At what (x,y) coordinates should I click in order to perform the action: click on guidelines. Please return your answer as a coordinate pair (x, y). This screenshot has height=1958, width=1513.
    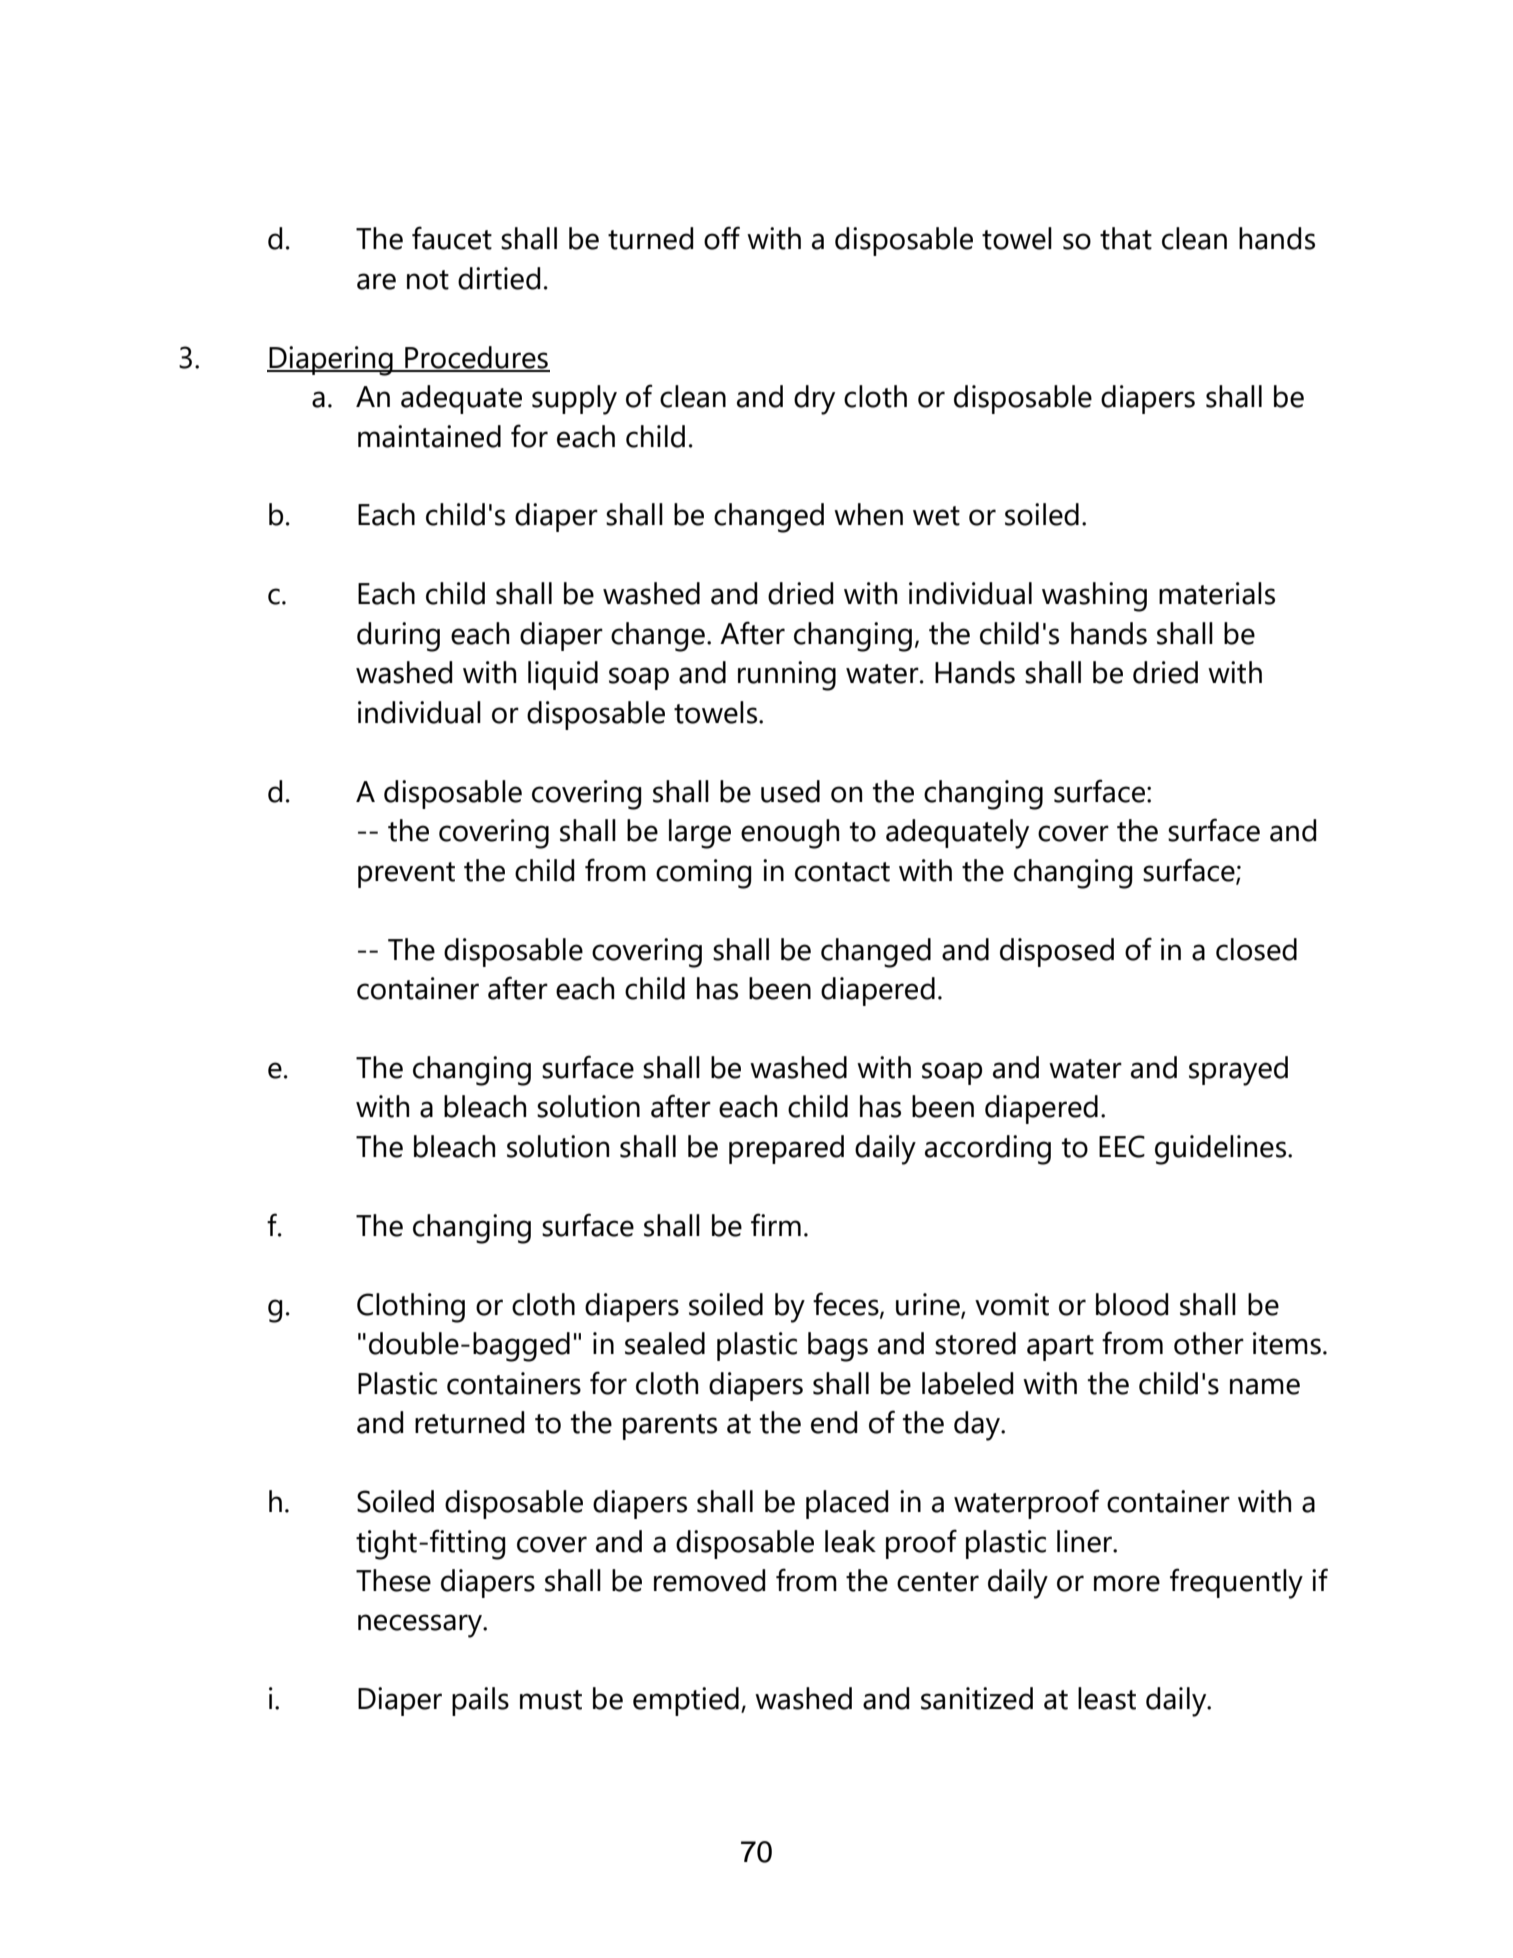
    Looking at the image, I should click on (1220, 1150).
